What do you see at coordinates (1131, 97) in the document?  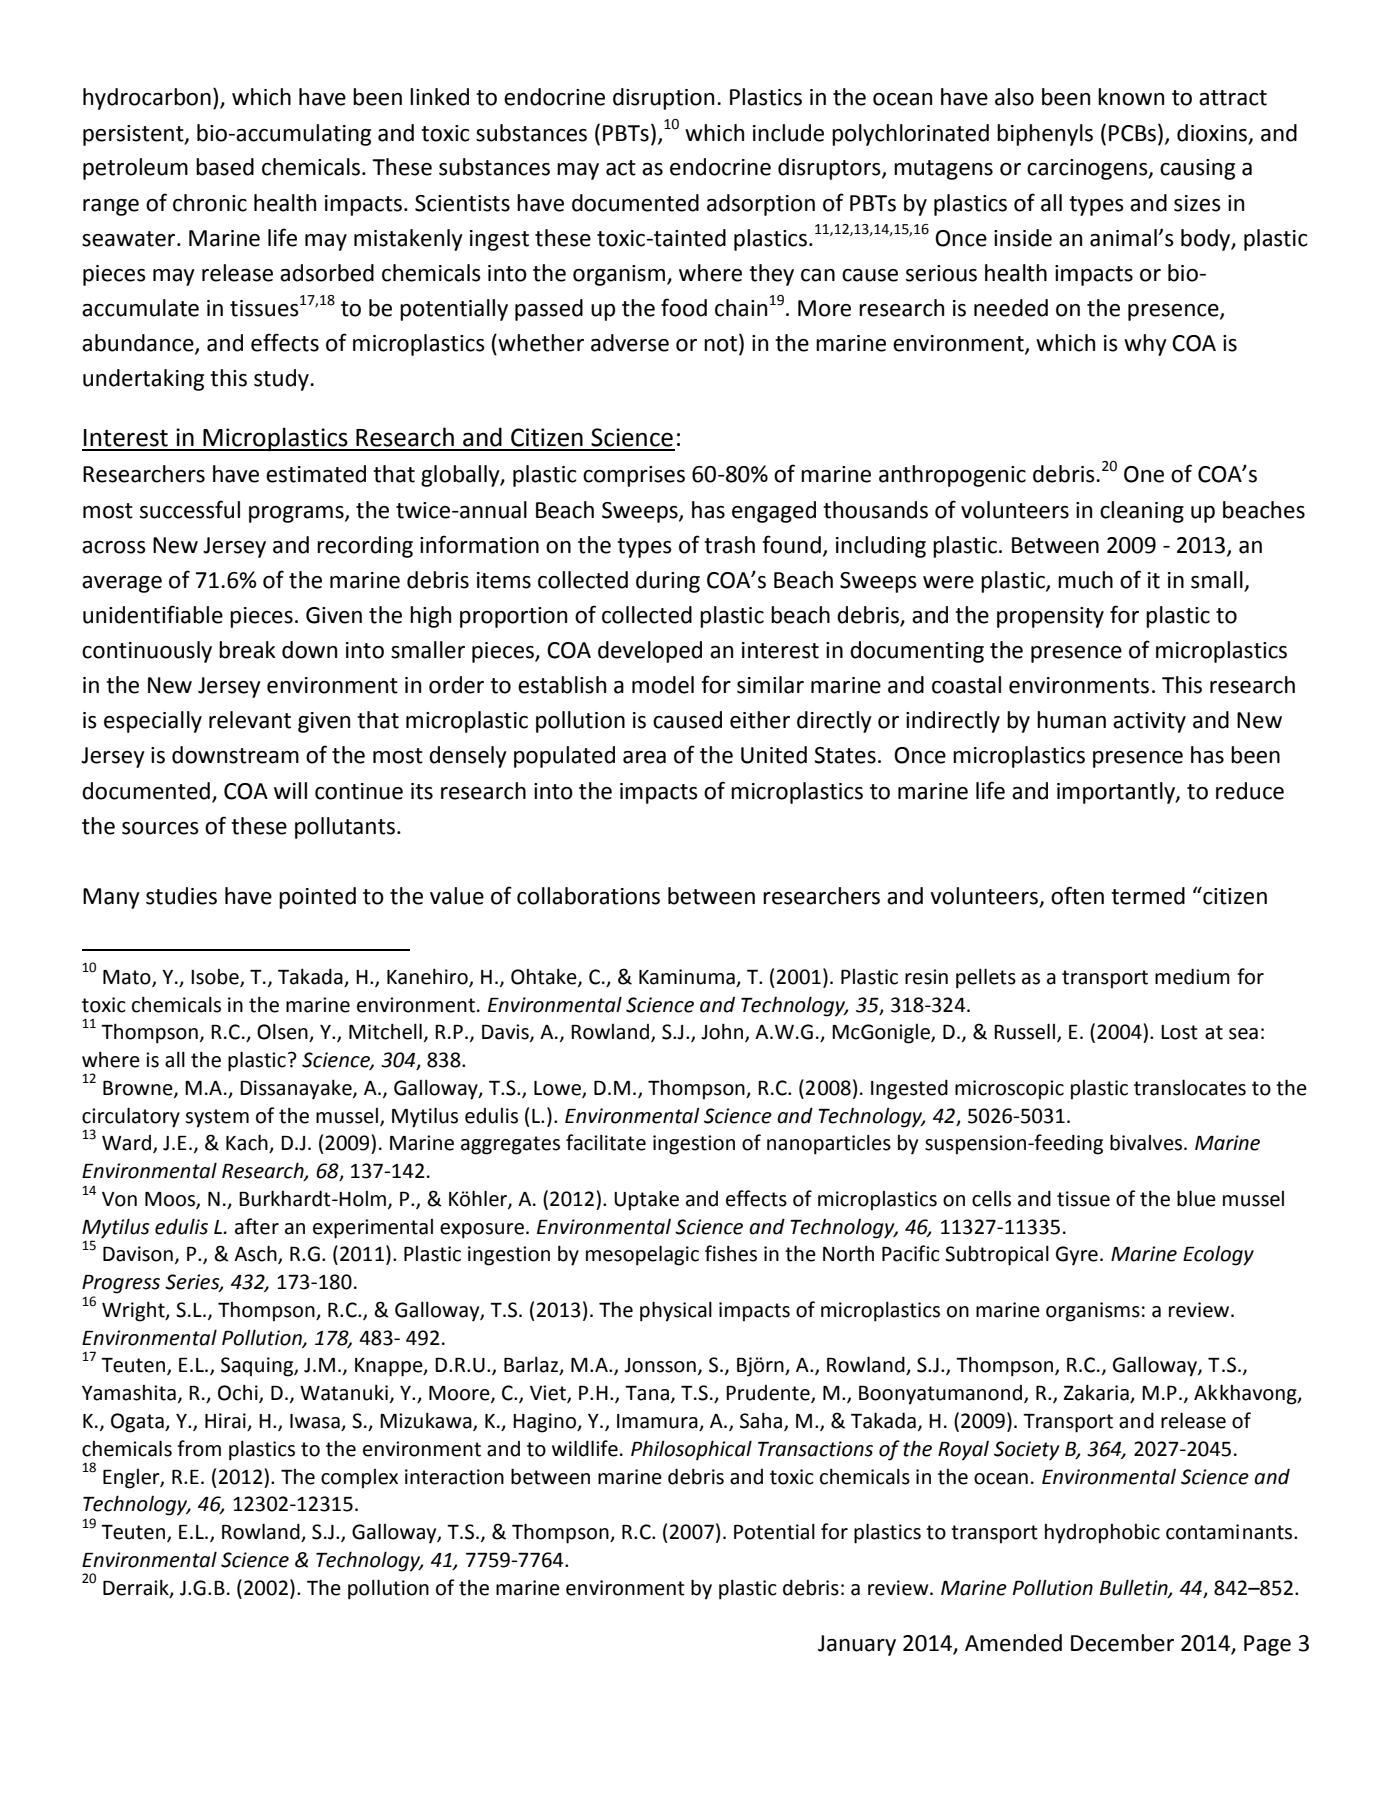 I see `known` at bounding box center [1131, 97].
